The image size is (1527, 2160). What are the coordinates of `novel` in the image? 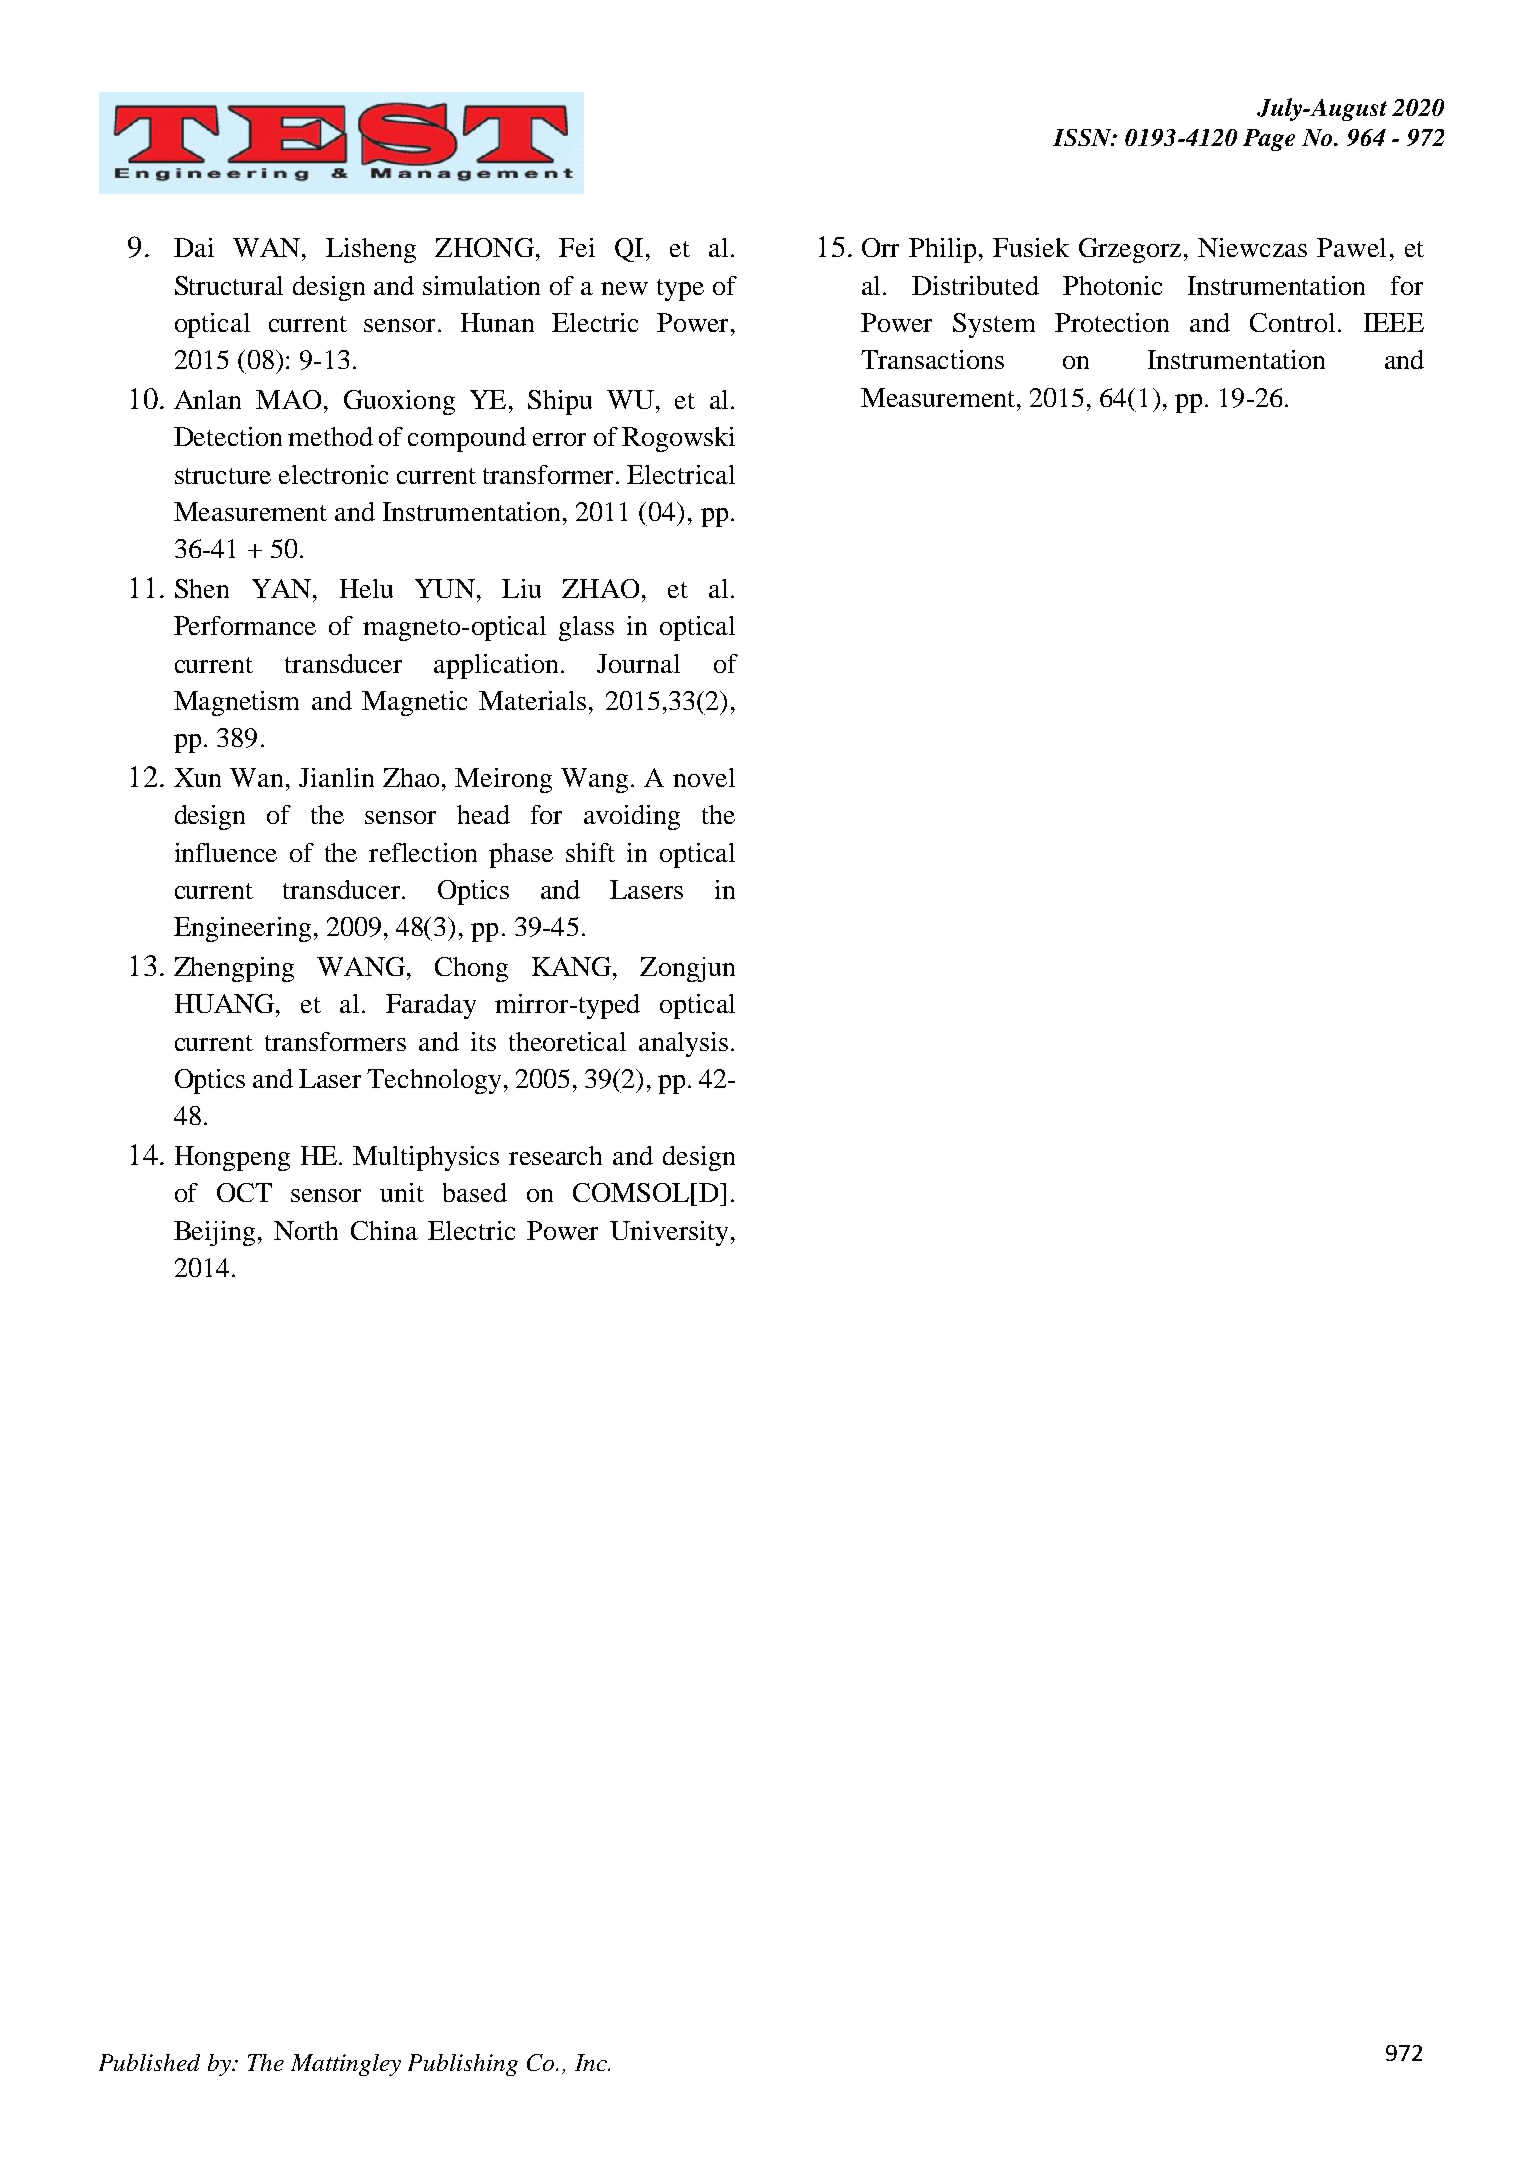 It's located at (704, 777).
